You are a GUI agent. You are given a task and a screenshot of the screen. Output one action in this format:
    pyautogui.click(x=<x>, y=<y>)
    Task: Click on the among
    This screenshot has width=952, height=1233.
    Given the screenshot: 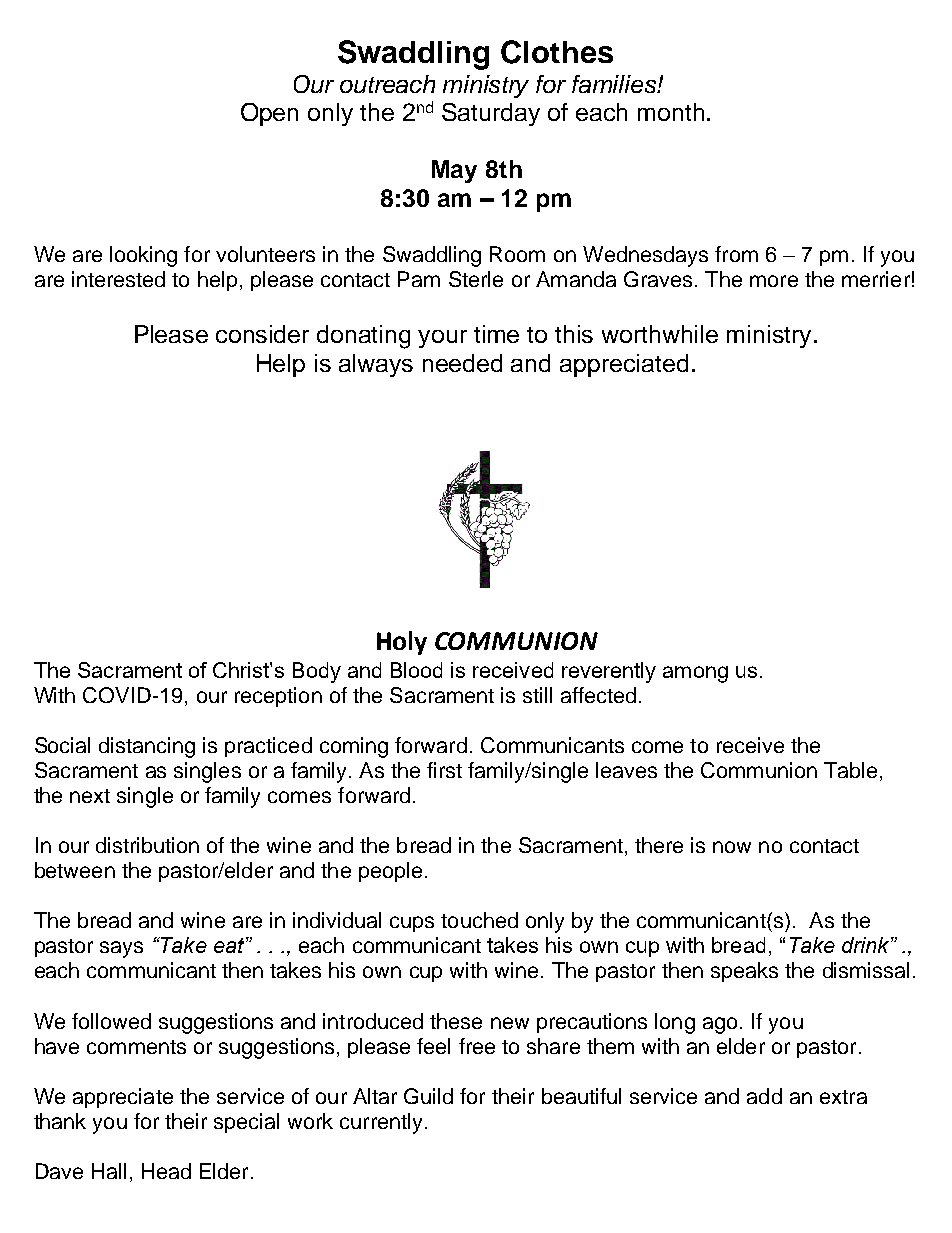 What is the action you would take?
    pyautogui.click(x=695, y=674)
